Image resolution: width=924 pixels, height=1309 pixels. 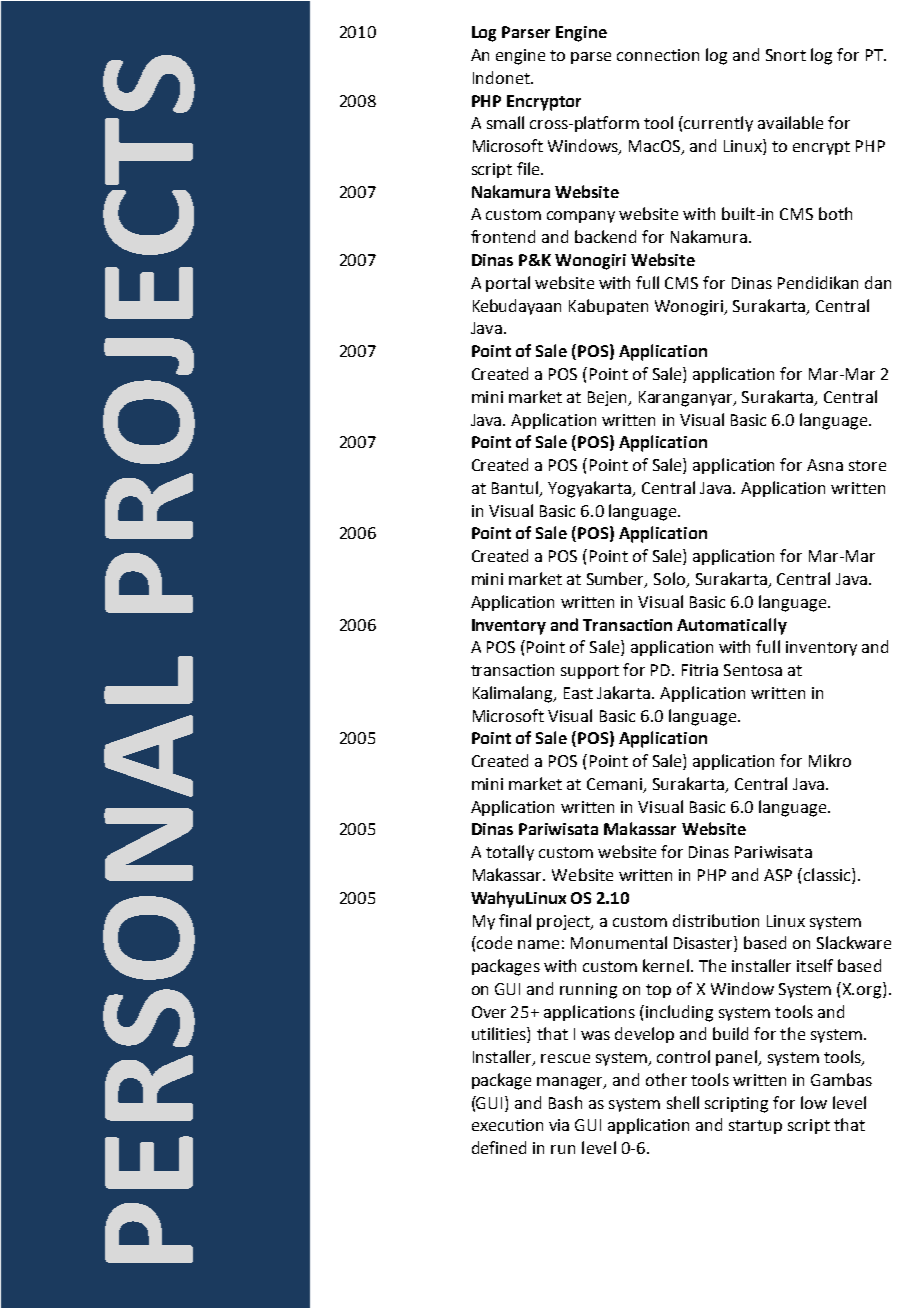 What do you see at coordinates (790, 122) in the image?
I see `available` at bounding box center [790, 122].
